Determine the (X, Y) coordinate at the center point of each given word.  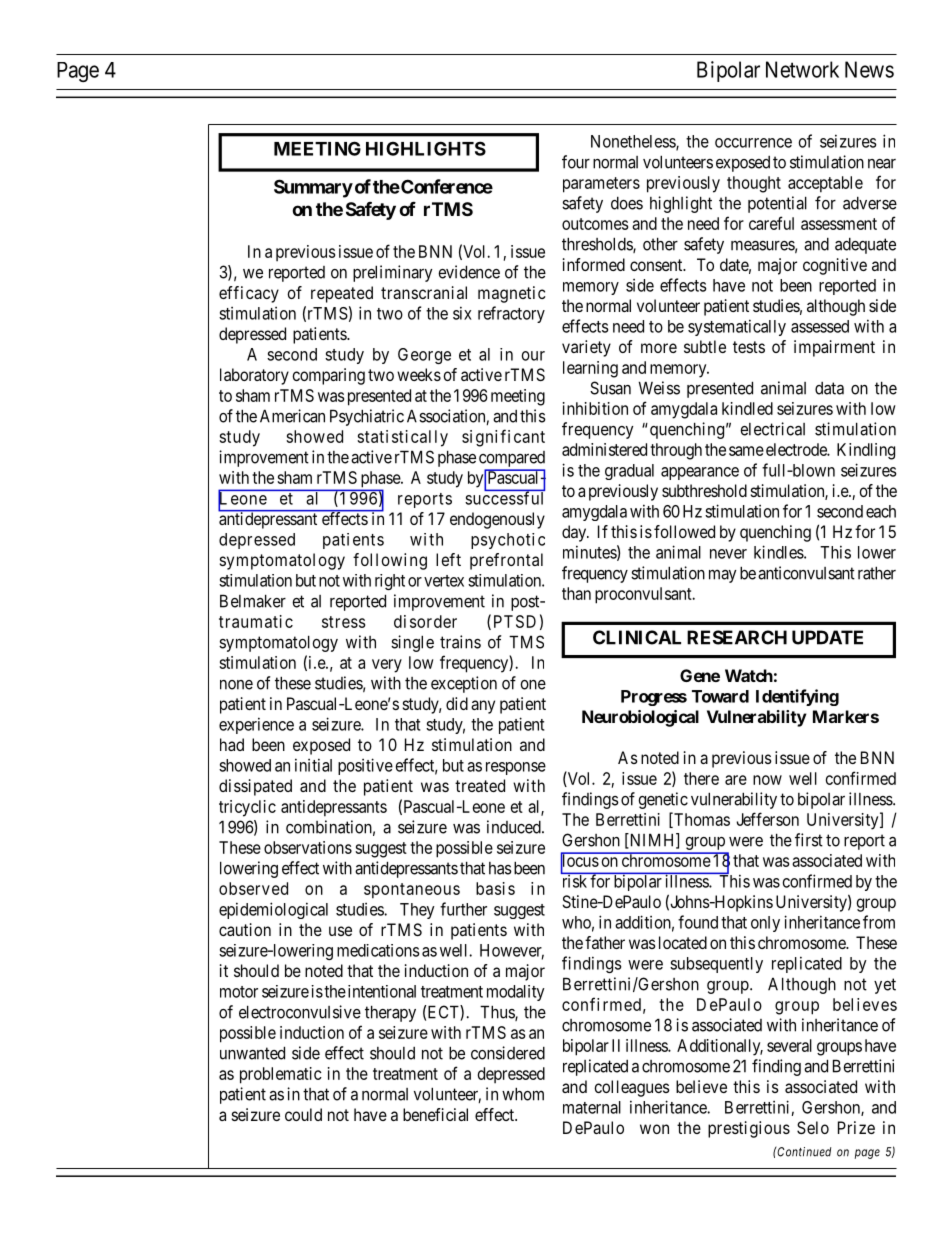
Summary (313, 188)
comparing (328, 376)
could (303, 1114)
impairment (834, 348)
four (576, 162)
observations (308, 847)
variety (586, 348)
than (576, 593)
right (390, 582)
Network (802, 69)
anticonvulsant (806, 573)
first (809, 840)
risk (575, 880)
